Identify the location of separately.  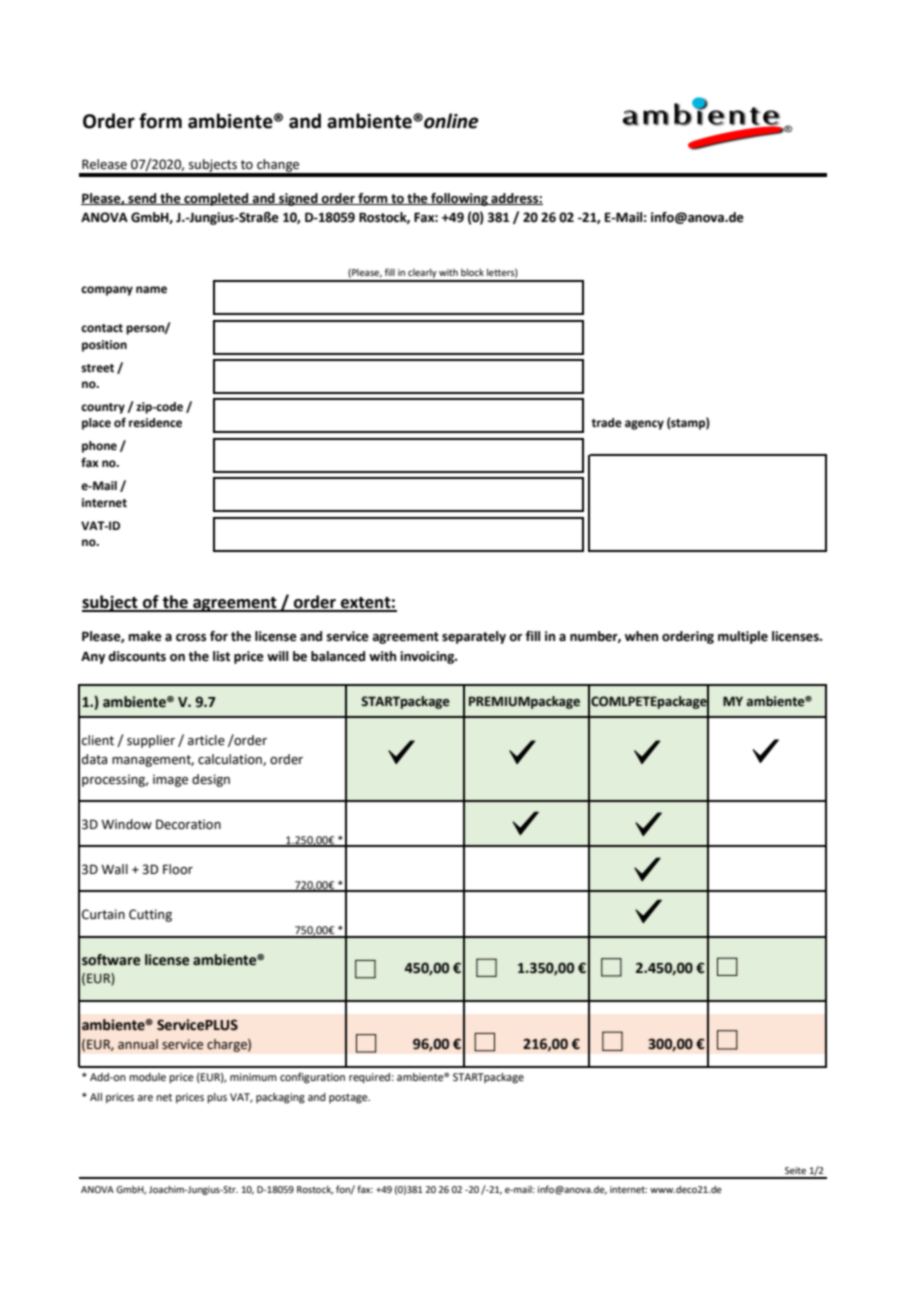
(474, 637).
